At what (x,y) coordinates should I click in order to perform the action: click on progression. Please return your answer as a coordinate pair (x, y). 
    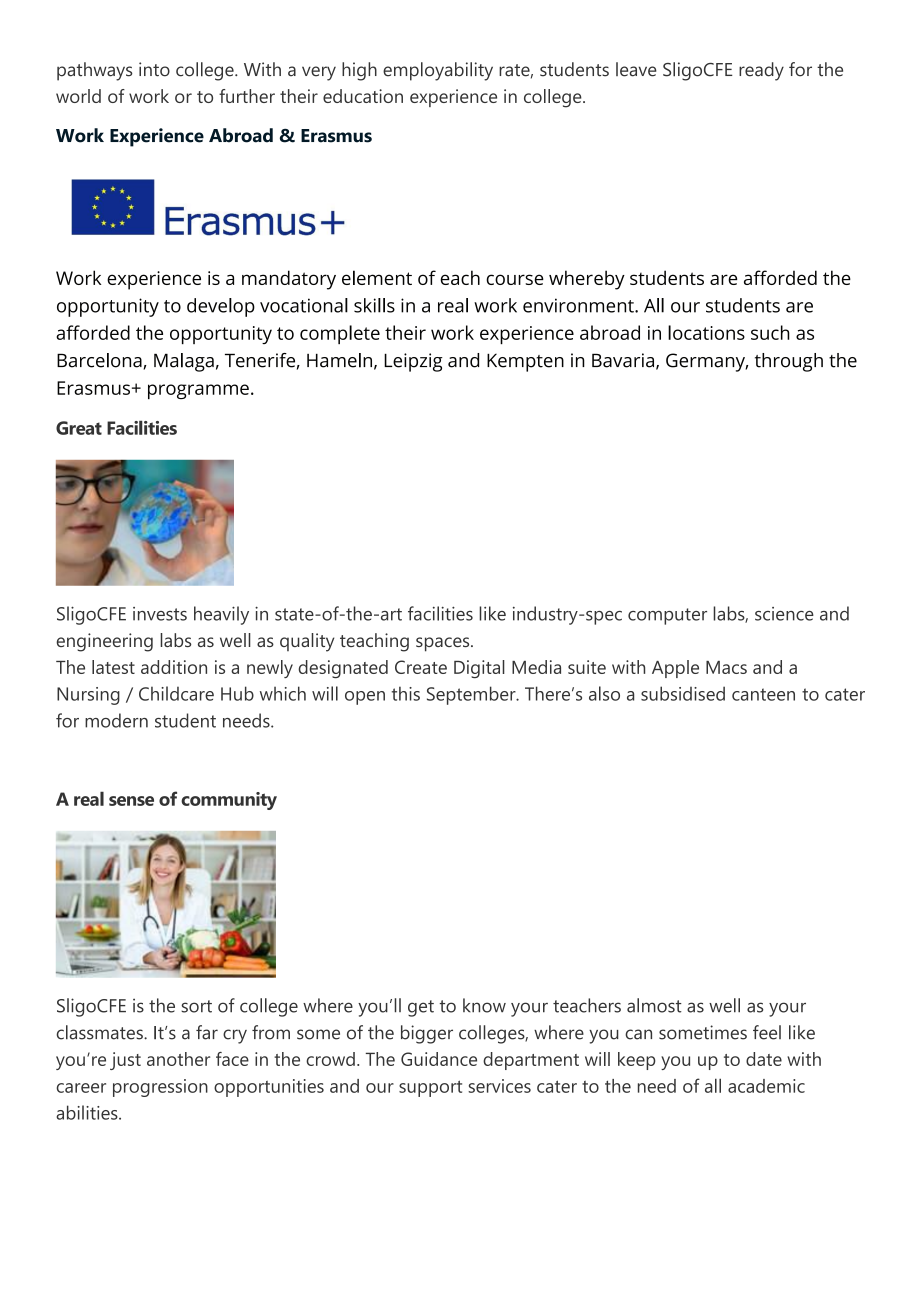
    Looking at the image, I should click on (160, 1088).
